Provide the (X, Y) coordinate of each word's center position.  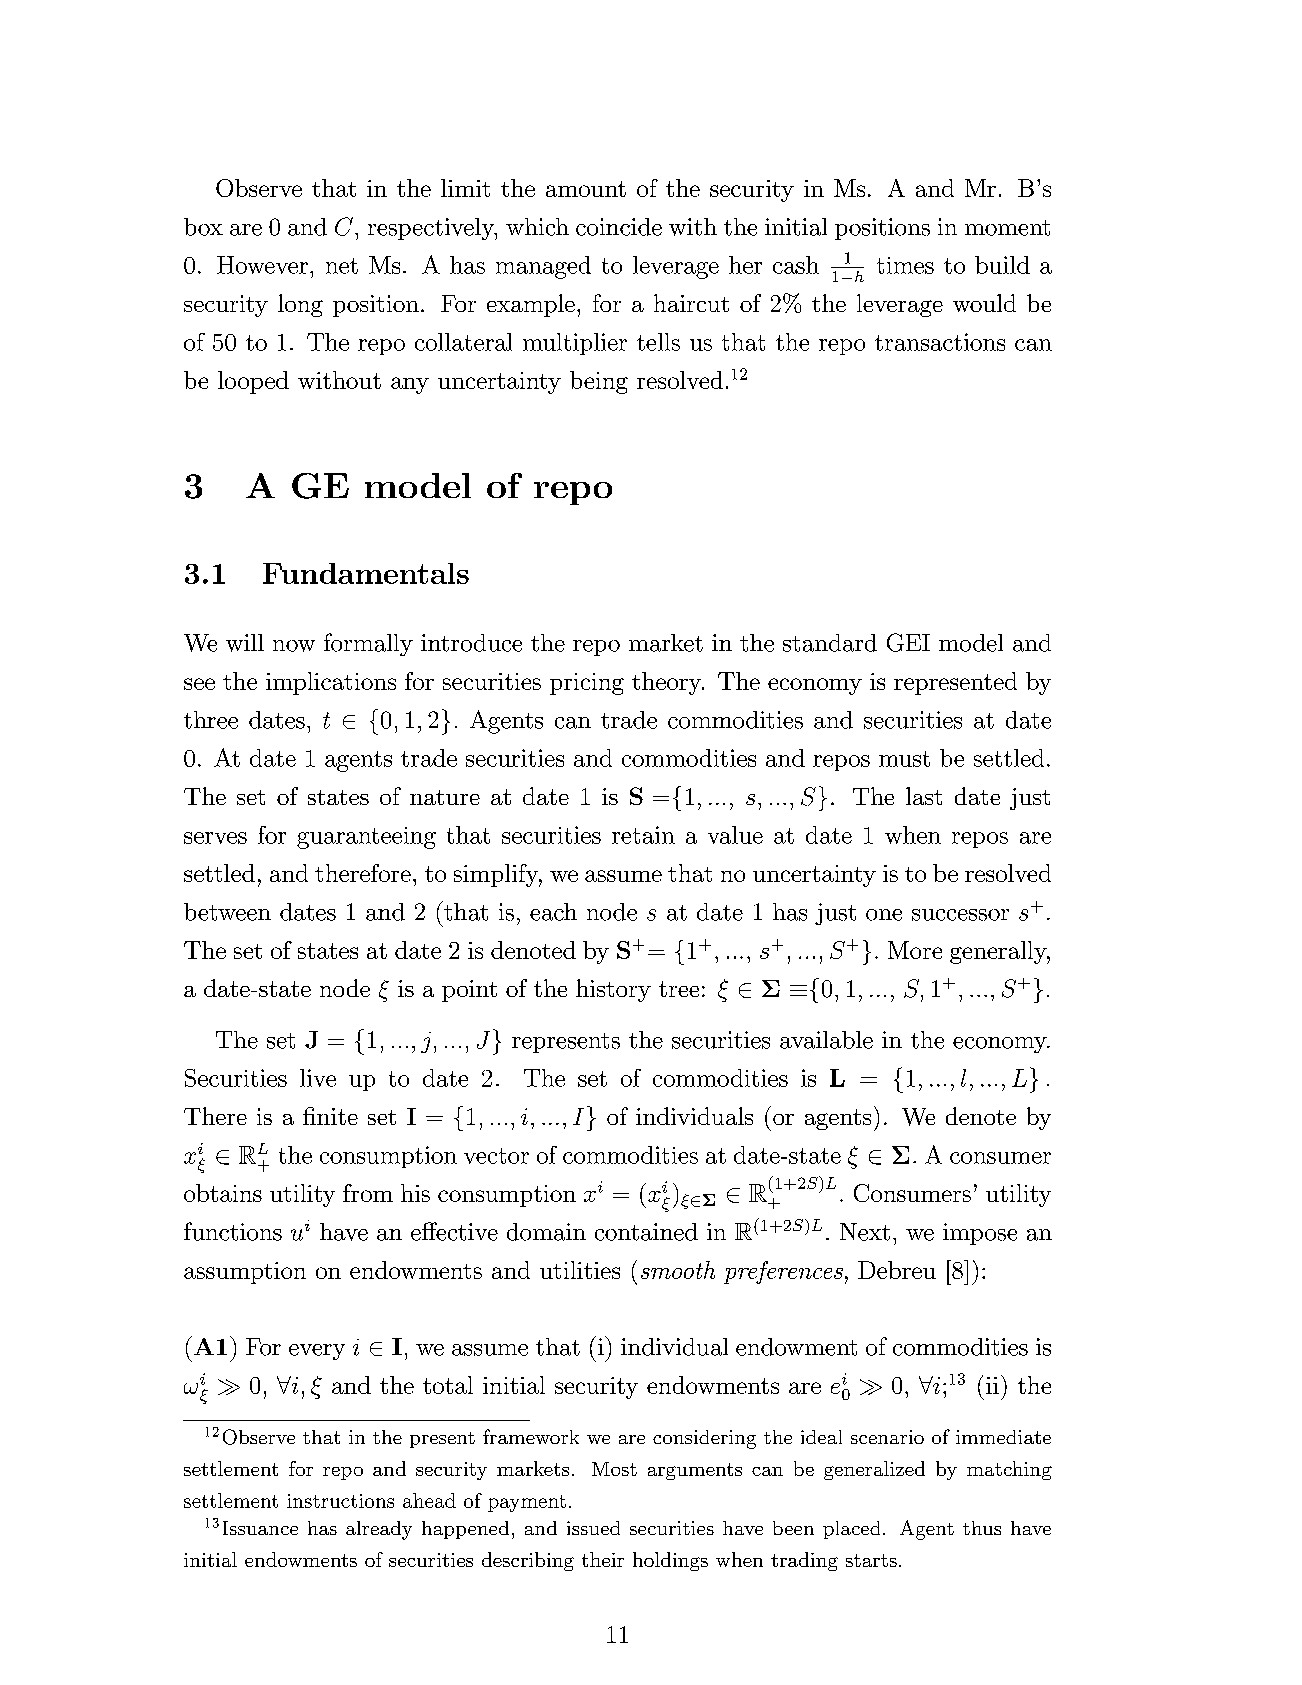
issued (593, 1528)
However (262, 265)
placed (851, 1530)
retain (643, 835)
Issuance (260, 1528)
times (905, 265)
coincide (619, 227)
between (227, 912)
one (884, 915)
